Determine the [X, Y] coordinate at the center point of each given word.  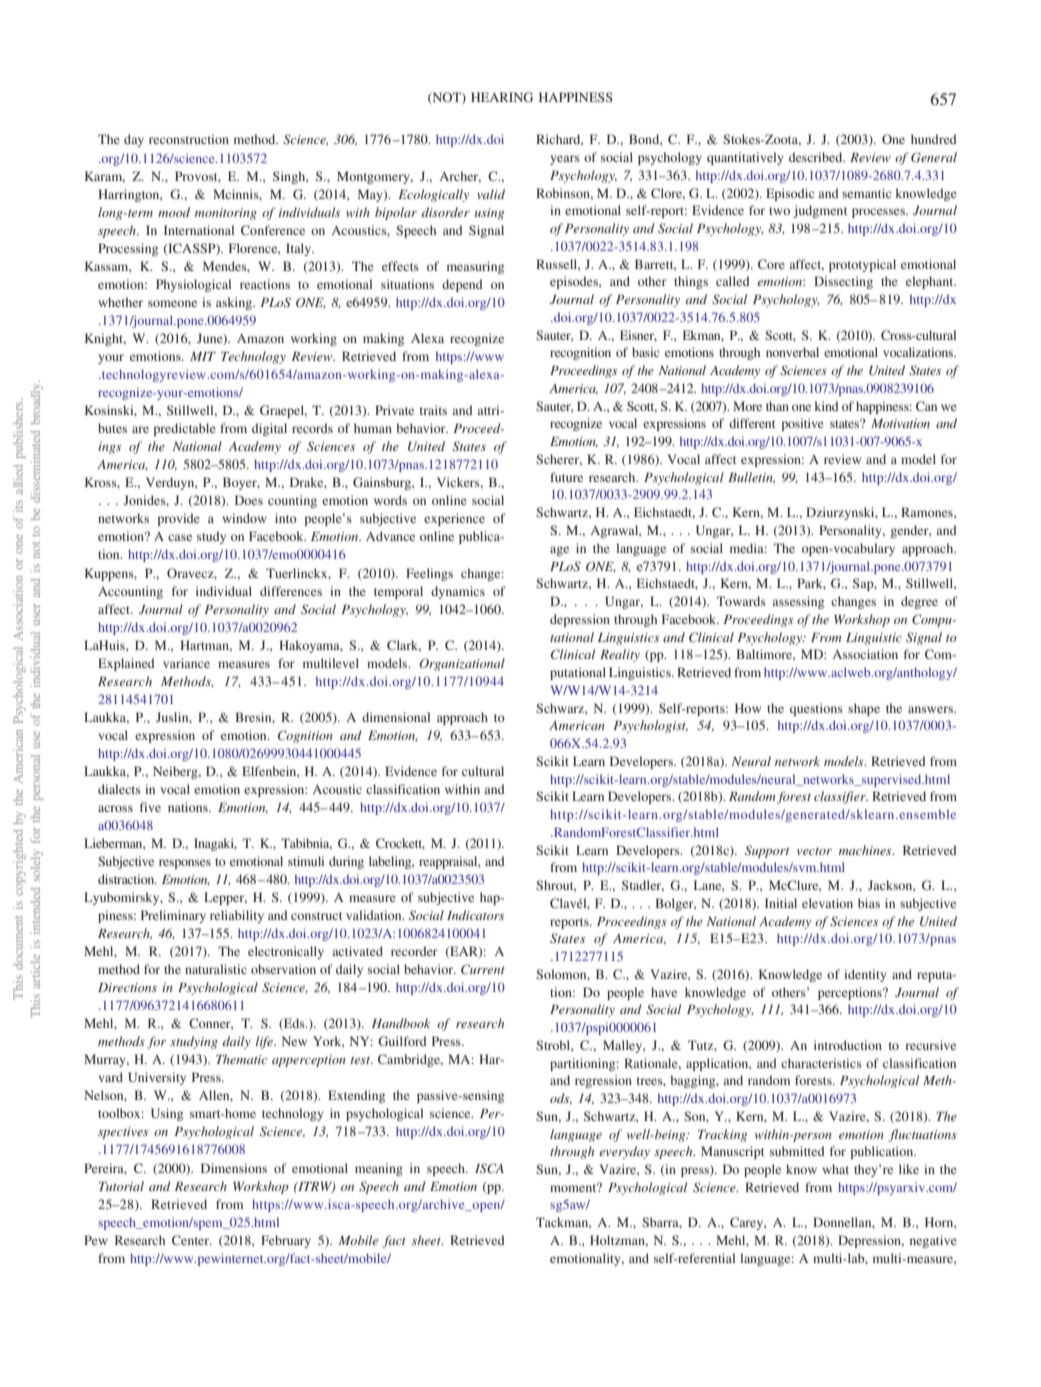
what [835, 1169]
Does [249, 500]
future [566, 477]
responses [185, 864]
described [817, 157]
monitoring [226, 214]
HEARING [502, 97]
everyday [624, 1152]
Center [192, 1240]
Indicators [475, 915]
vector [814, 851]
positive [802, 424]
